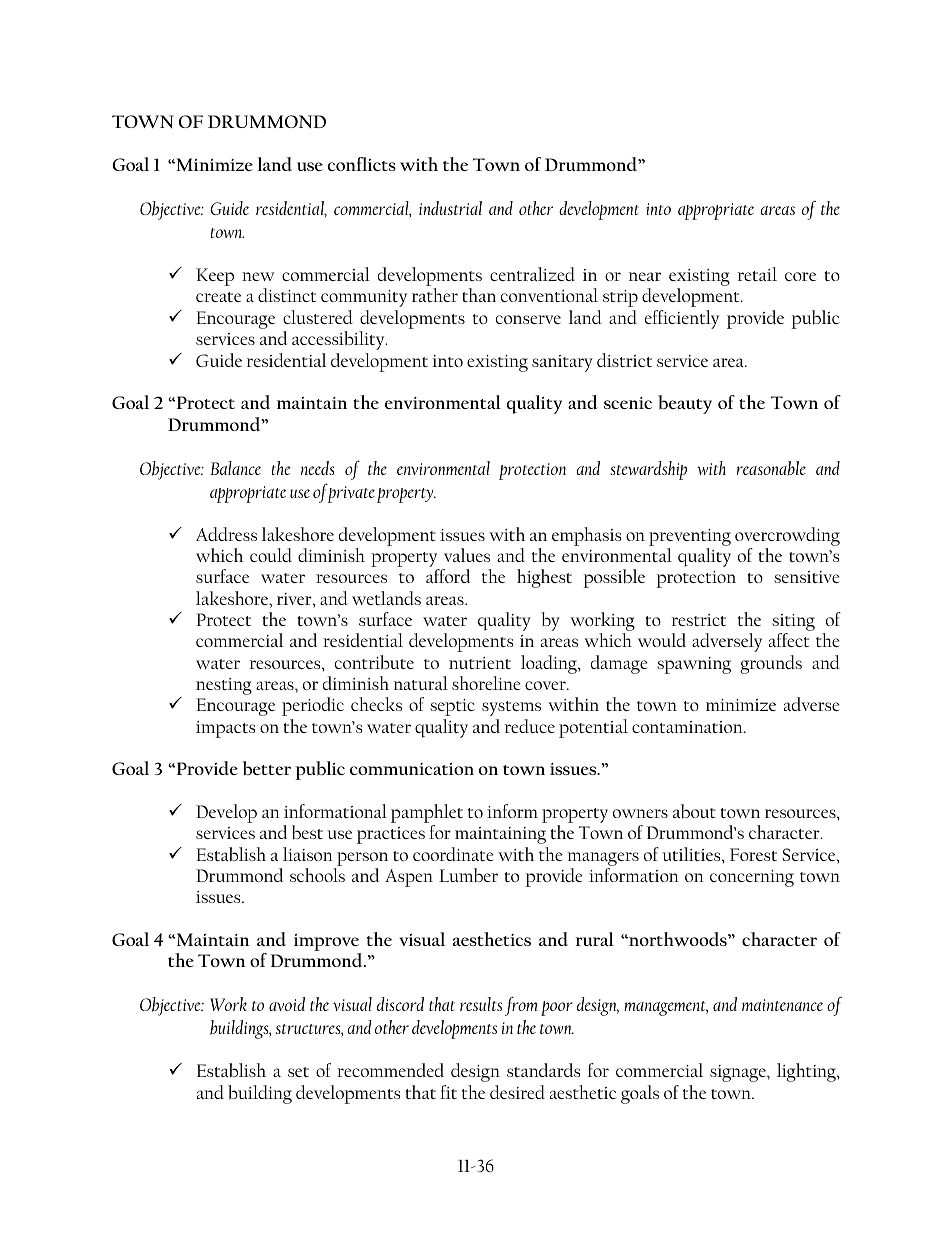 The height and width of the screenshot is (1233, 952). What do you see at coordinates (298, 1072) in the screenshot?
I see `set` at bounding box center [298, 1072].
